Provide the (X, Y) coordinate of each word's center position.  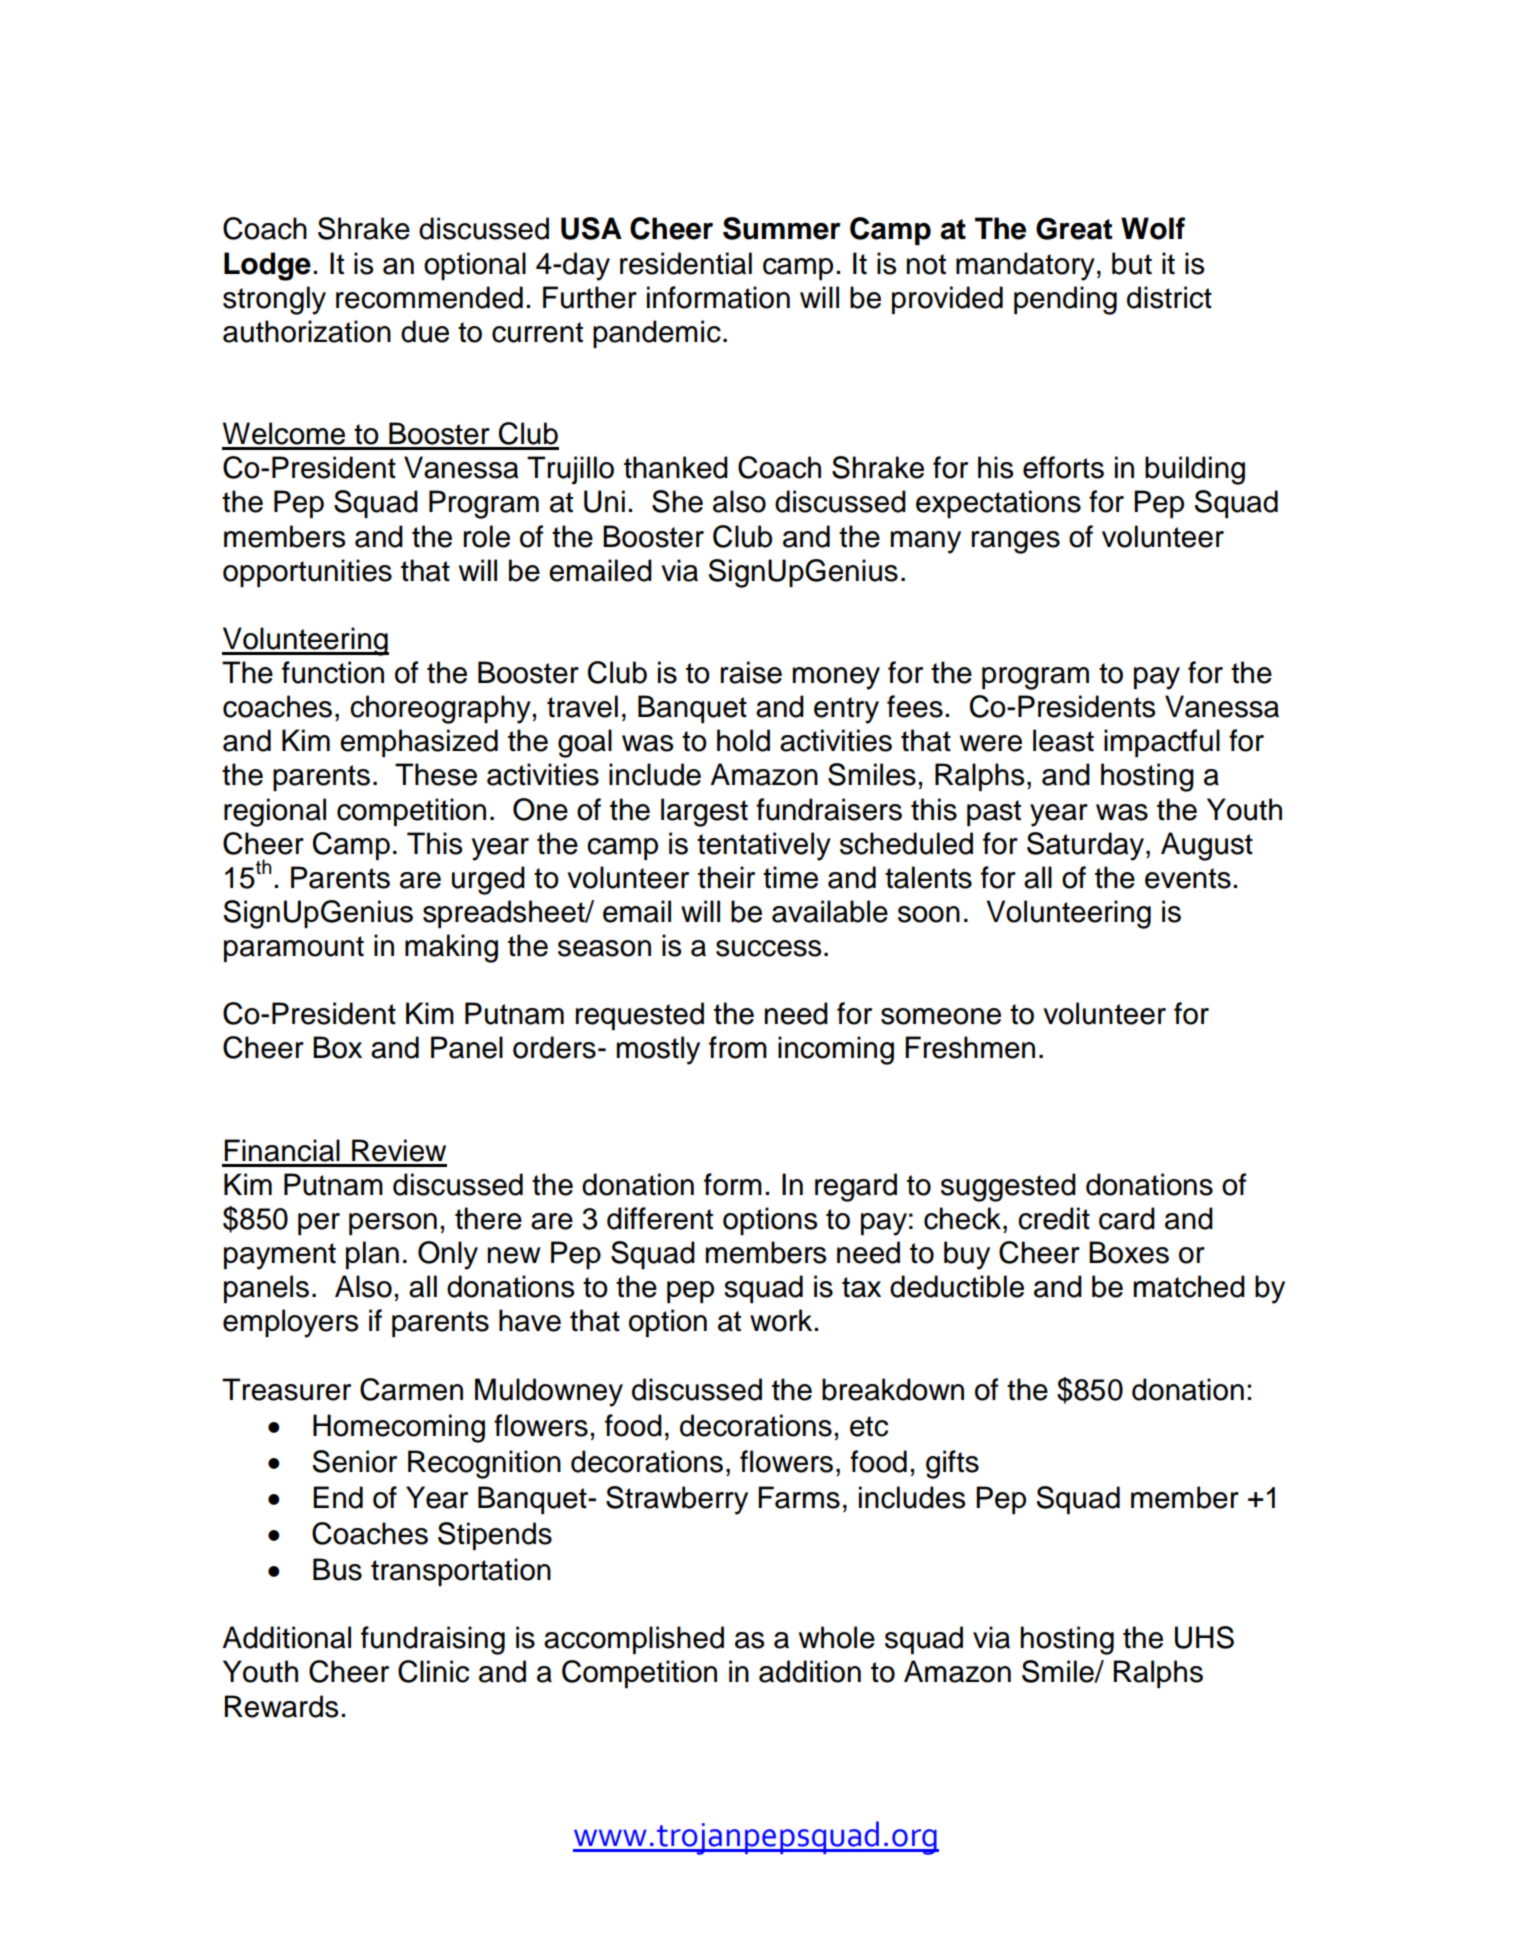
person (393, 1224)
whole (837, 1637)
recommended (429, 297)
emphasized (419, 743)
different (660, 1218)
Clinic (433, 1671)
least (1063, 740)
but (1132, 263)
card (1127, 1218)
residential (686, 263)
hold (743, 740)
